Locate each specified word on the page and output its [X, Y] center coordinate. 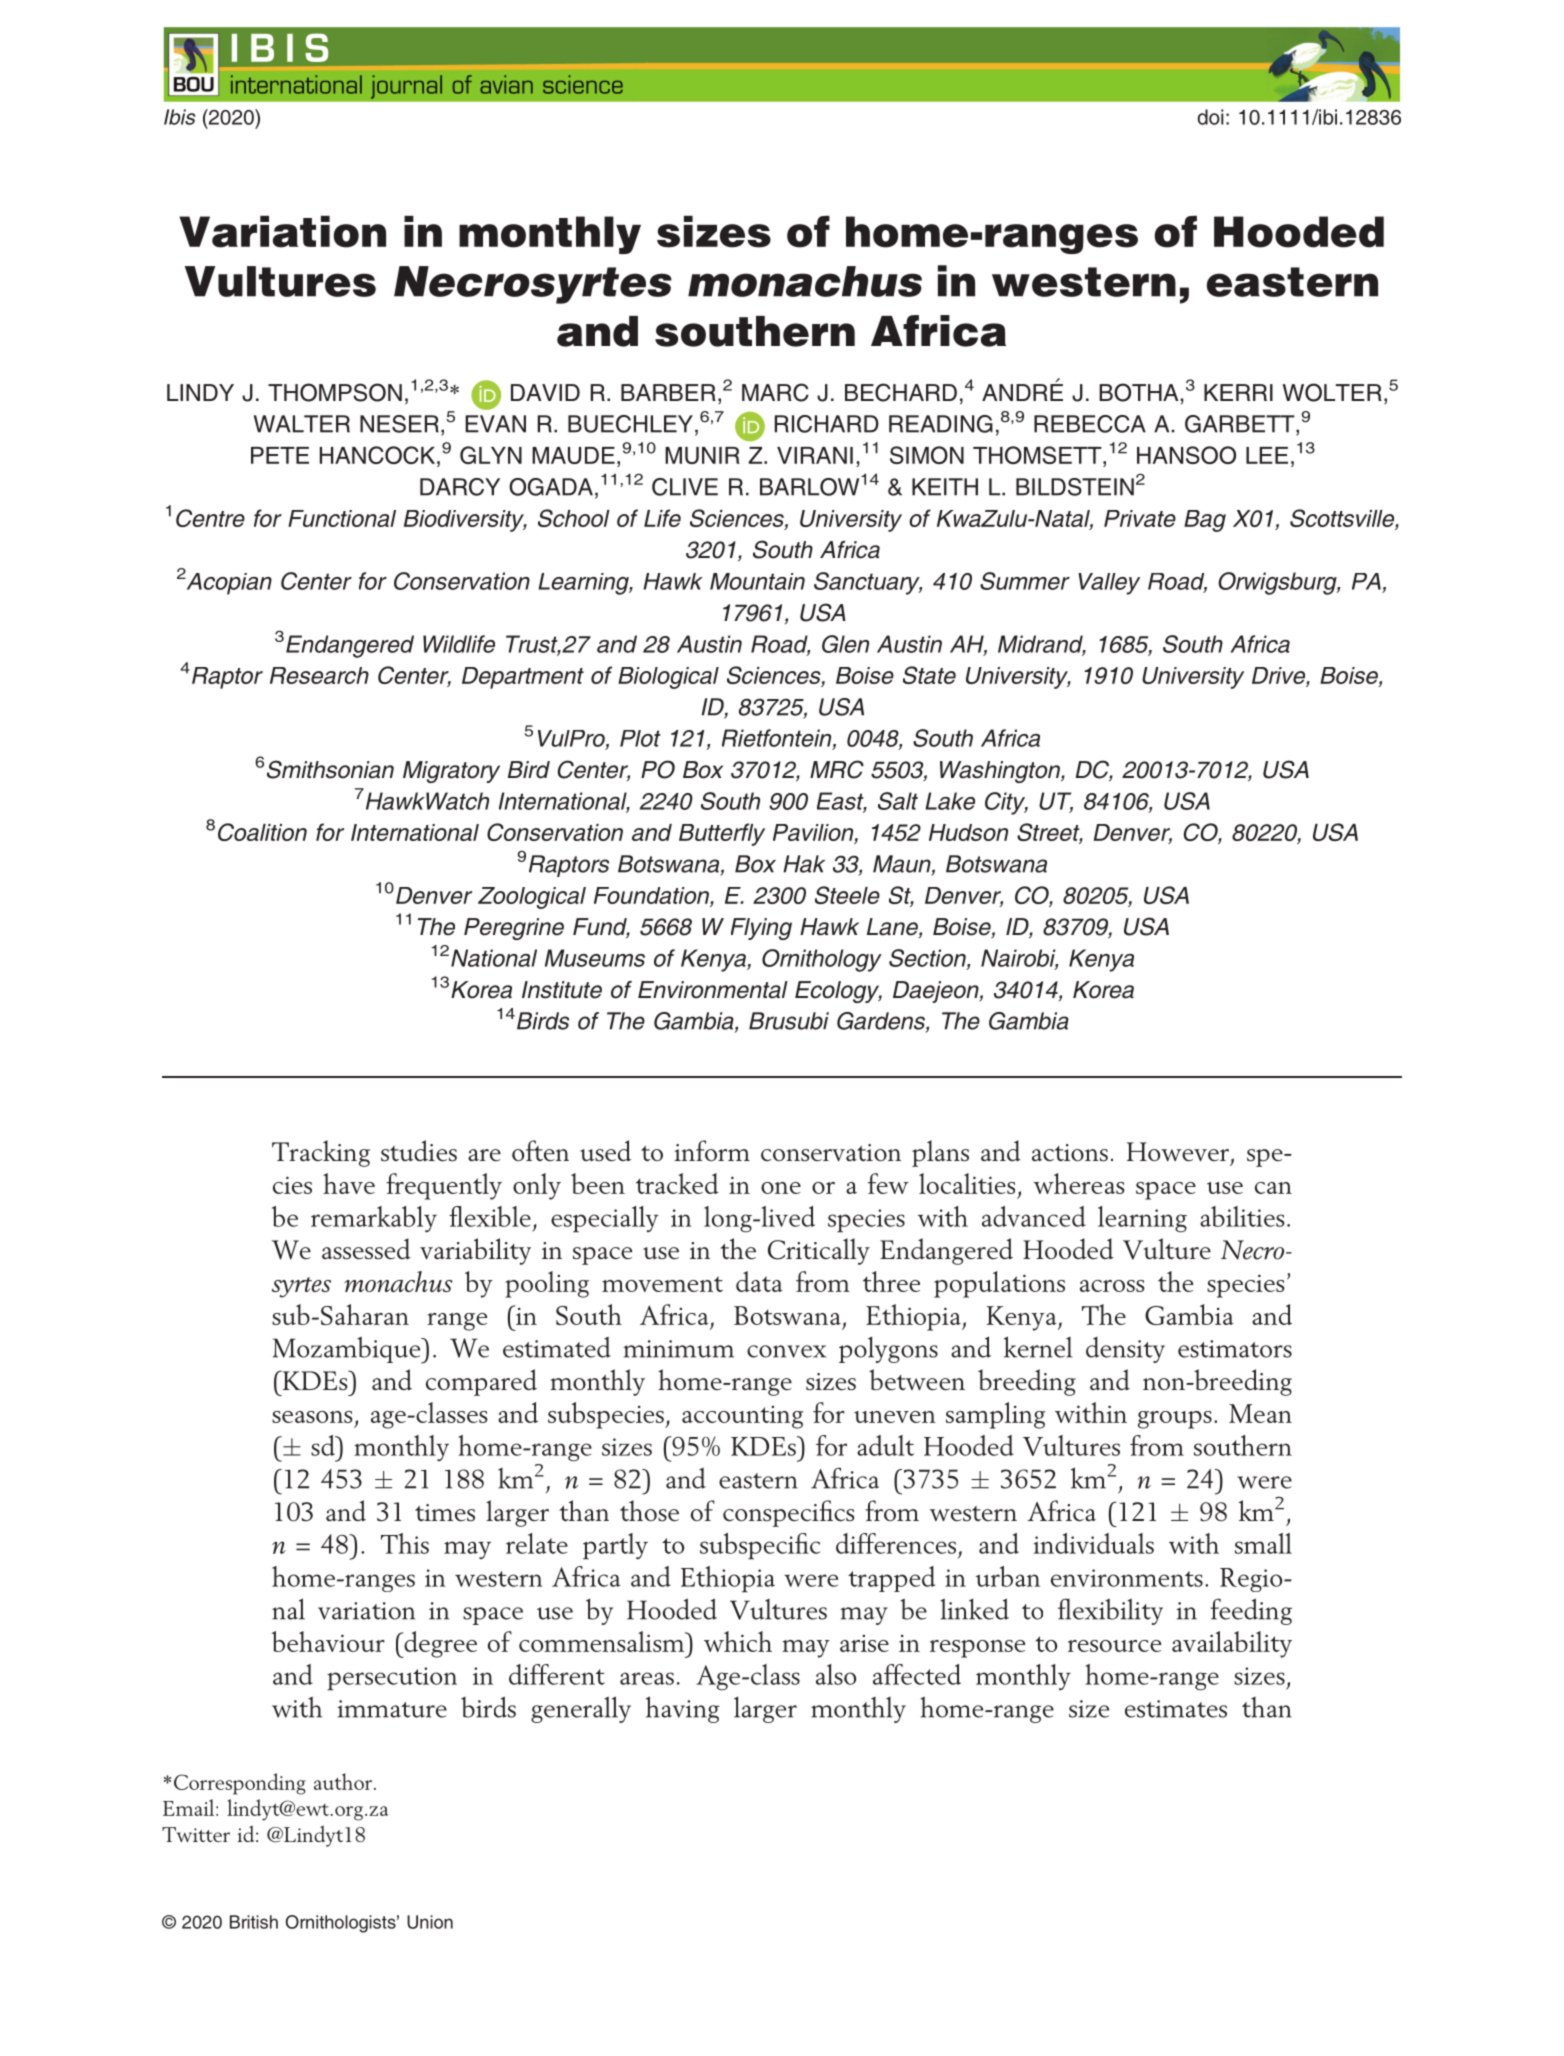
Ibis [179, 117]
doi [1210, 117]
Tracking [321, 1153]
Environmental [713, 990]
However [1178, 1152]
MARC [775, 392]
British [254, 1922]
